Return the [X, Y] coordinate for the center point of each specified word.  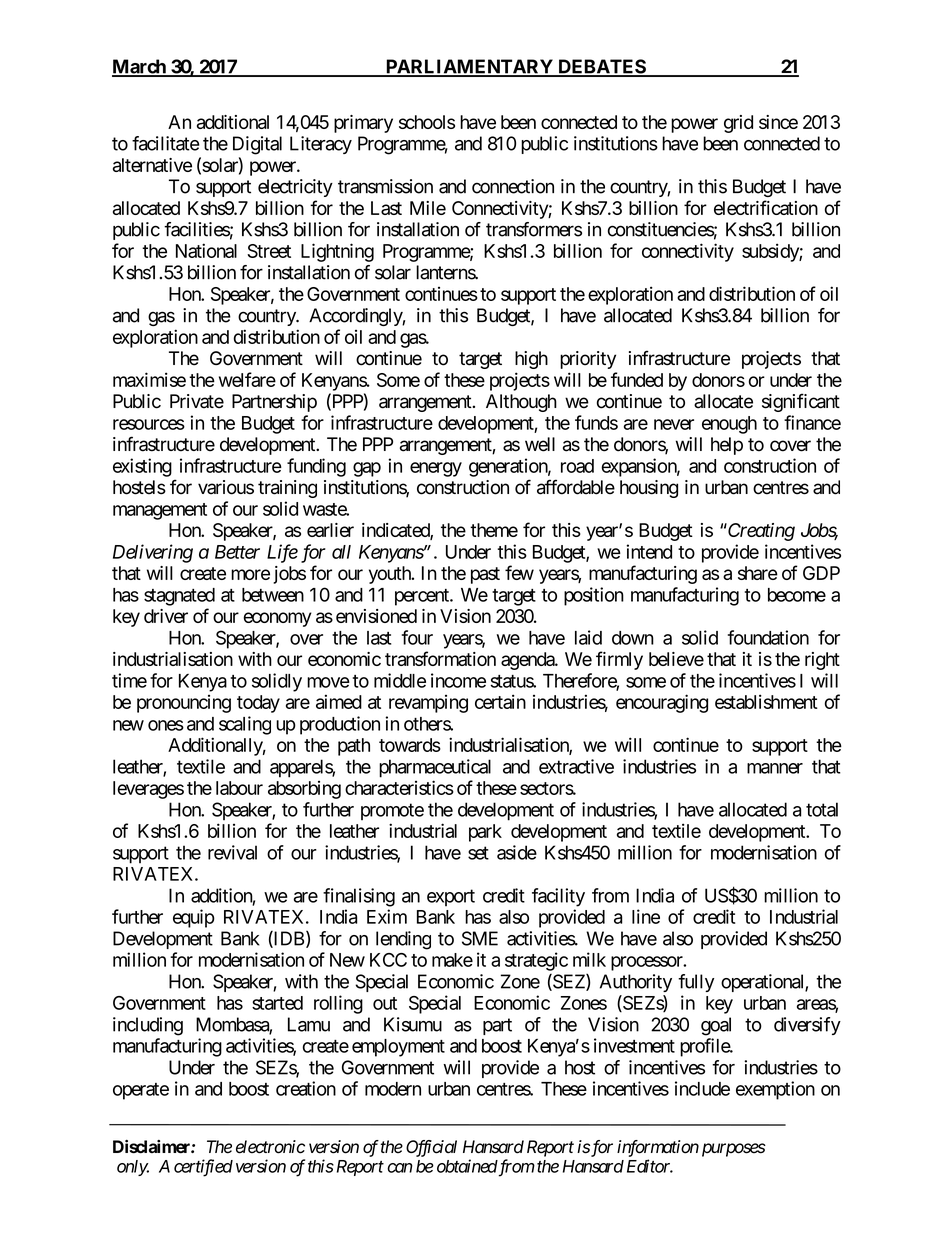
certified [203, 1168]
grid [738, 124]
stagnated [179, 597]
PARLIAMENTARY [469, 67]
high [531, 360]
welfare [247, 379]
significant [801, 402]
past [485, 575]
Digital [257, 145]
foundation [768, 637]
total [822, 809]
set [478, 853]
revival [232, 852]
